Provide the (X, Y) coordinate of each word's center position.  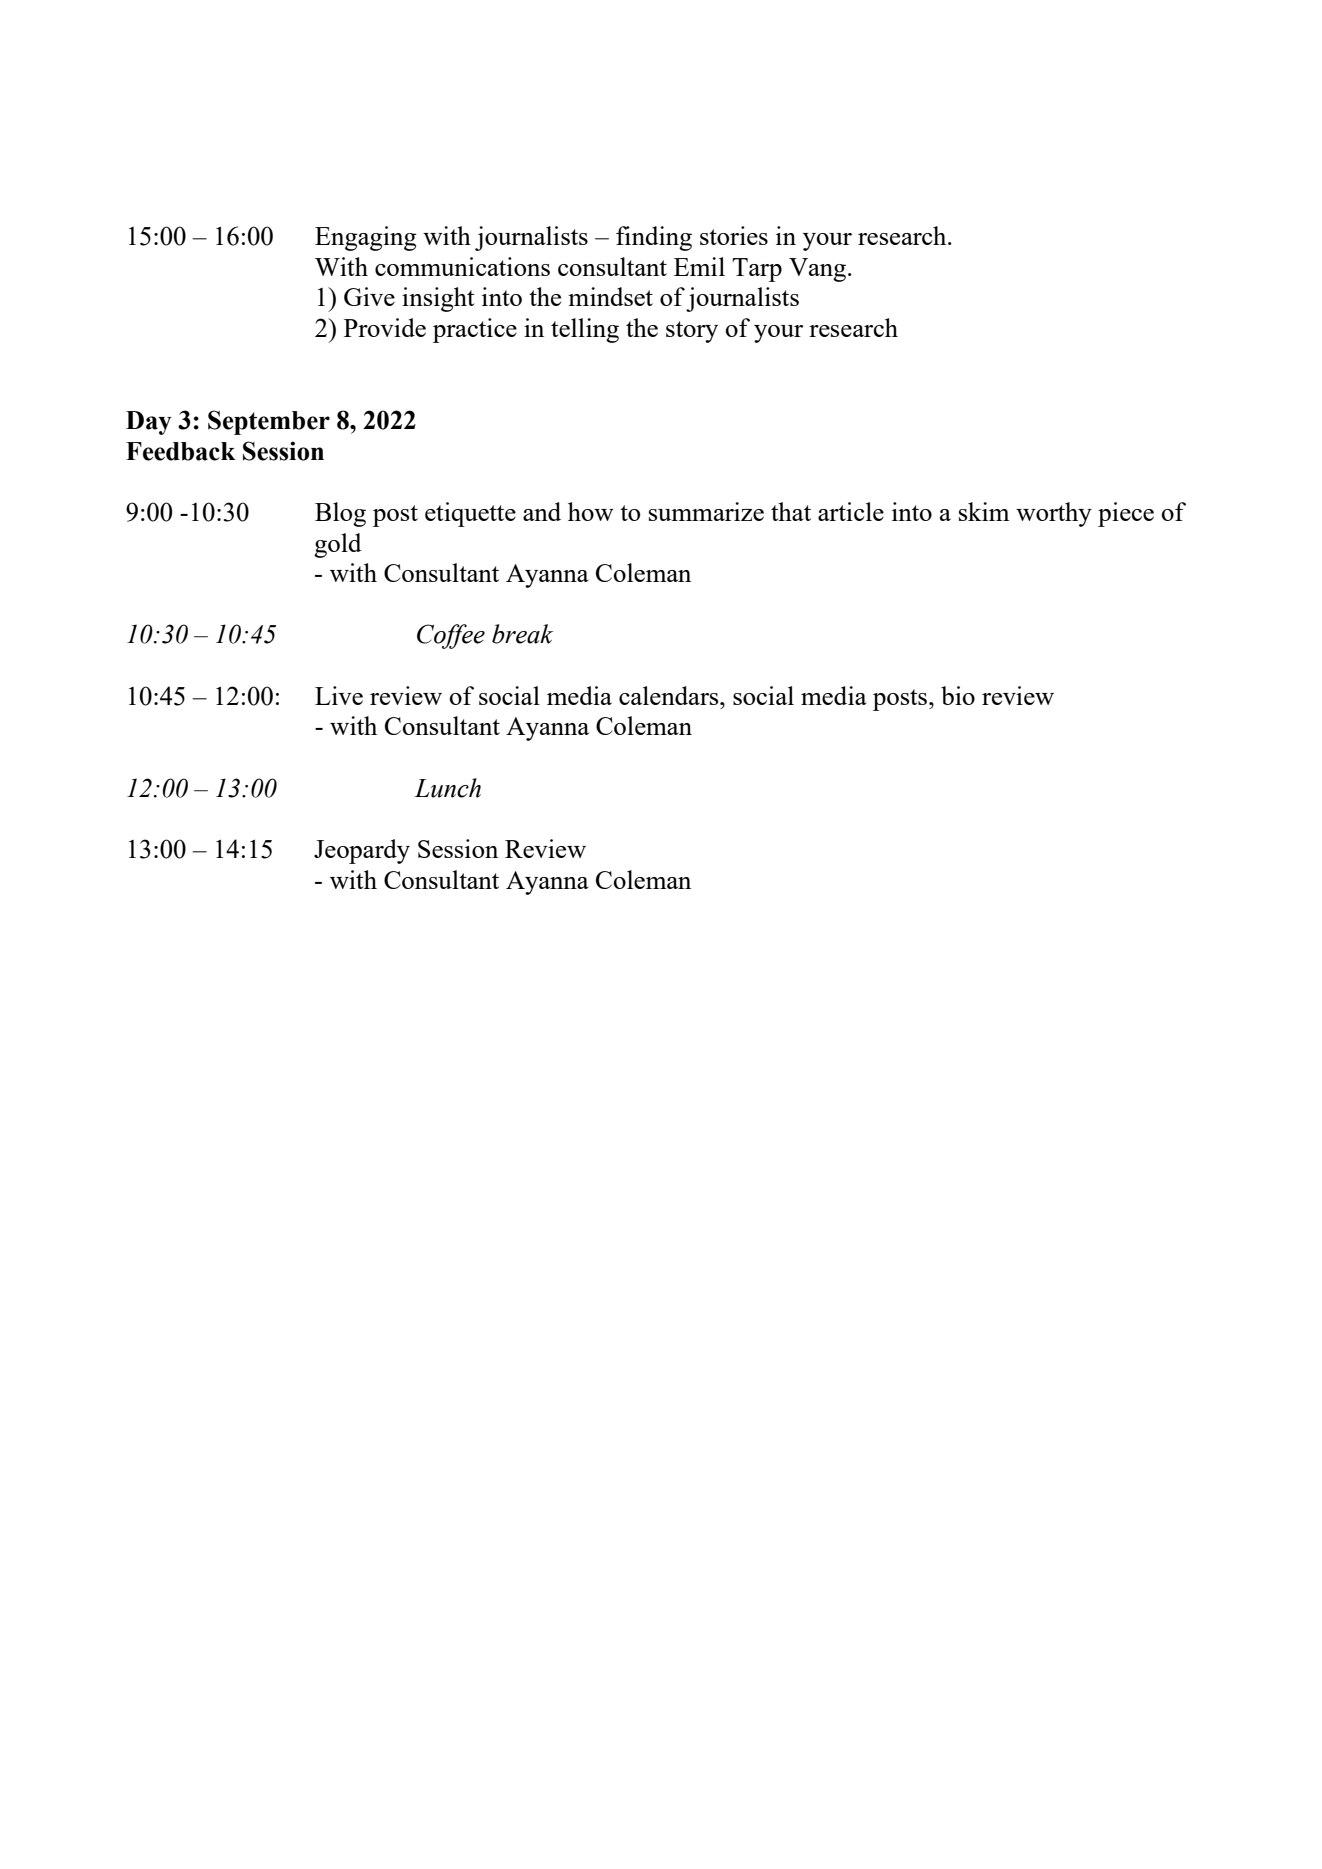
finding (654, 238)
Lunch (447, 788)
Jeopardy (362, 851)
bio (958, 695)
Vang (819, 270)
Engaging (366, 238)
